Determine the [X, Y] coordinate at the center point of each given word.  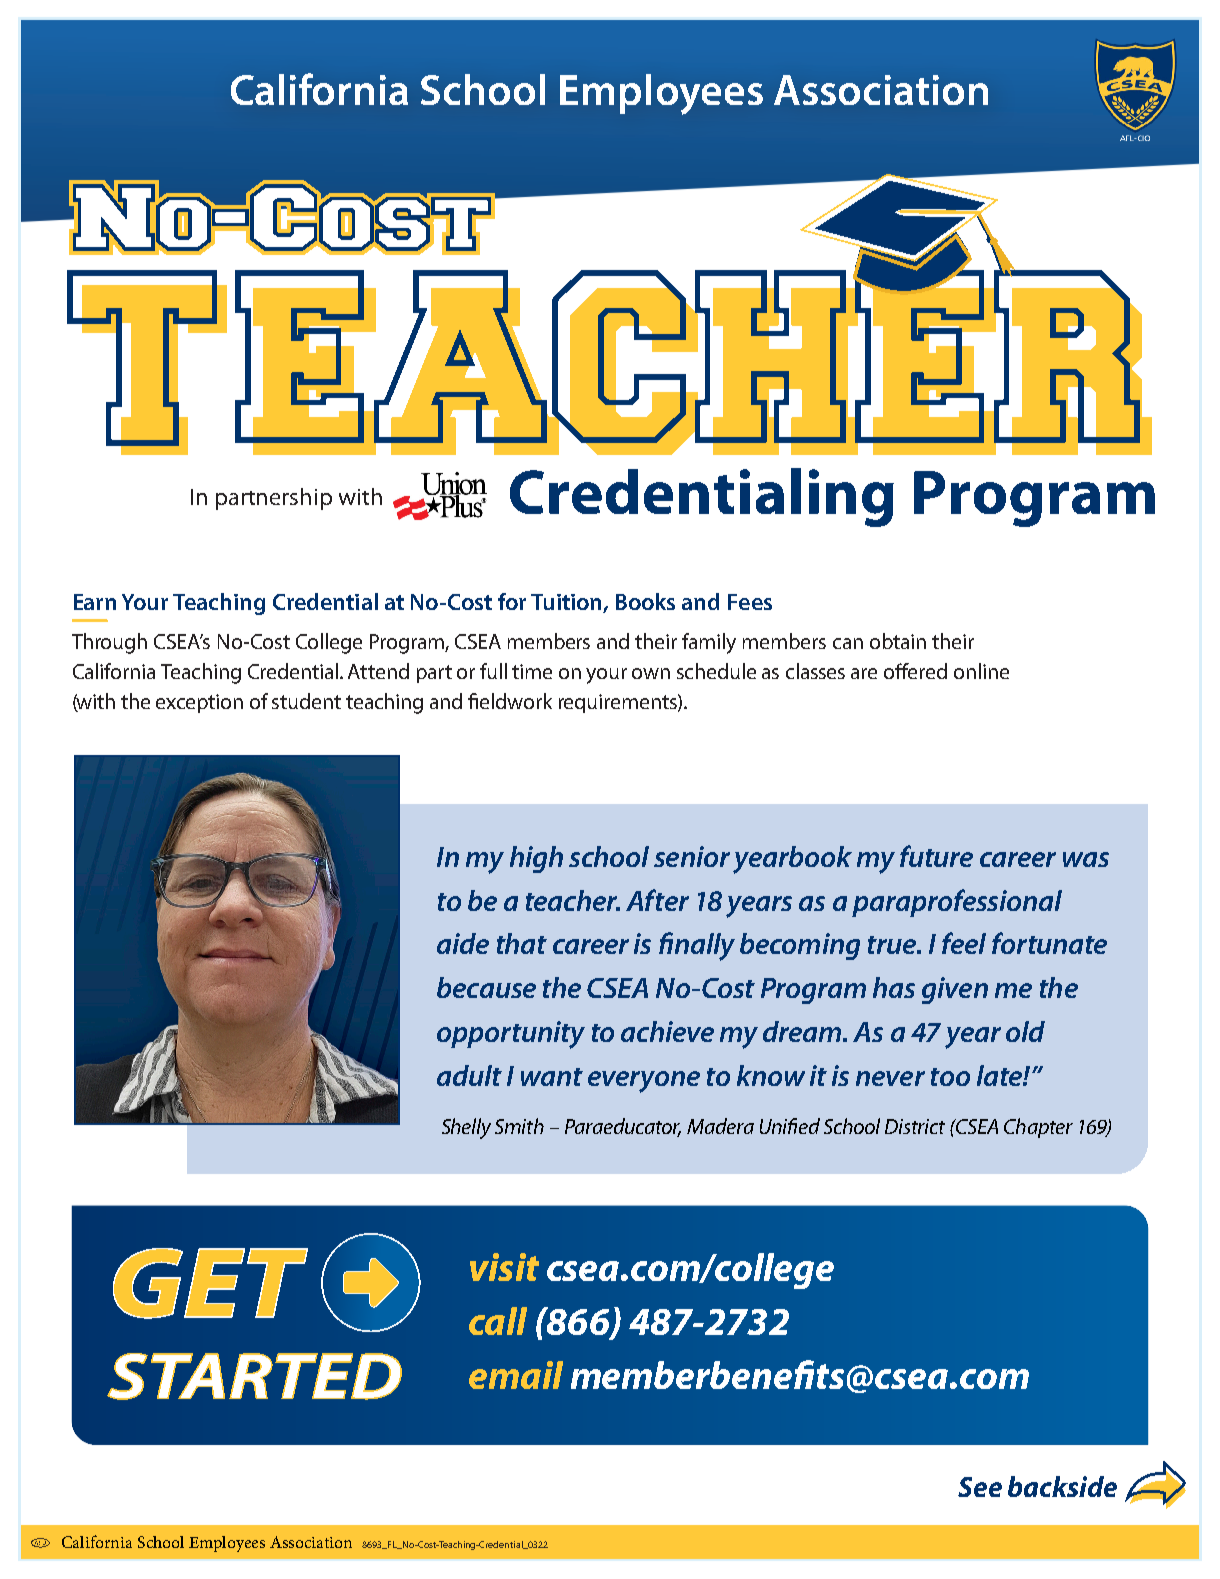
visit [504, 1267]
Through [109, 643]
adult [469, 1075]
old [1025, 1031]
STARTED [254, 1376]
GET [210, 1283]
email [516, 1375]
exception [199, 703]
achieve [667, 1031]
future [936, 856]
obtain [898, 641]
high [536, 859]
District [915, 1126]
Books [645, 601]
